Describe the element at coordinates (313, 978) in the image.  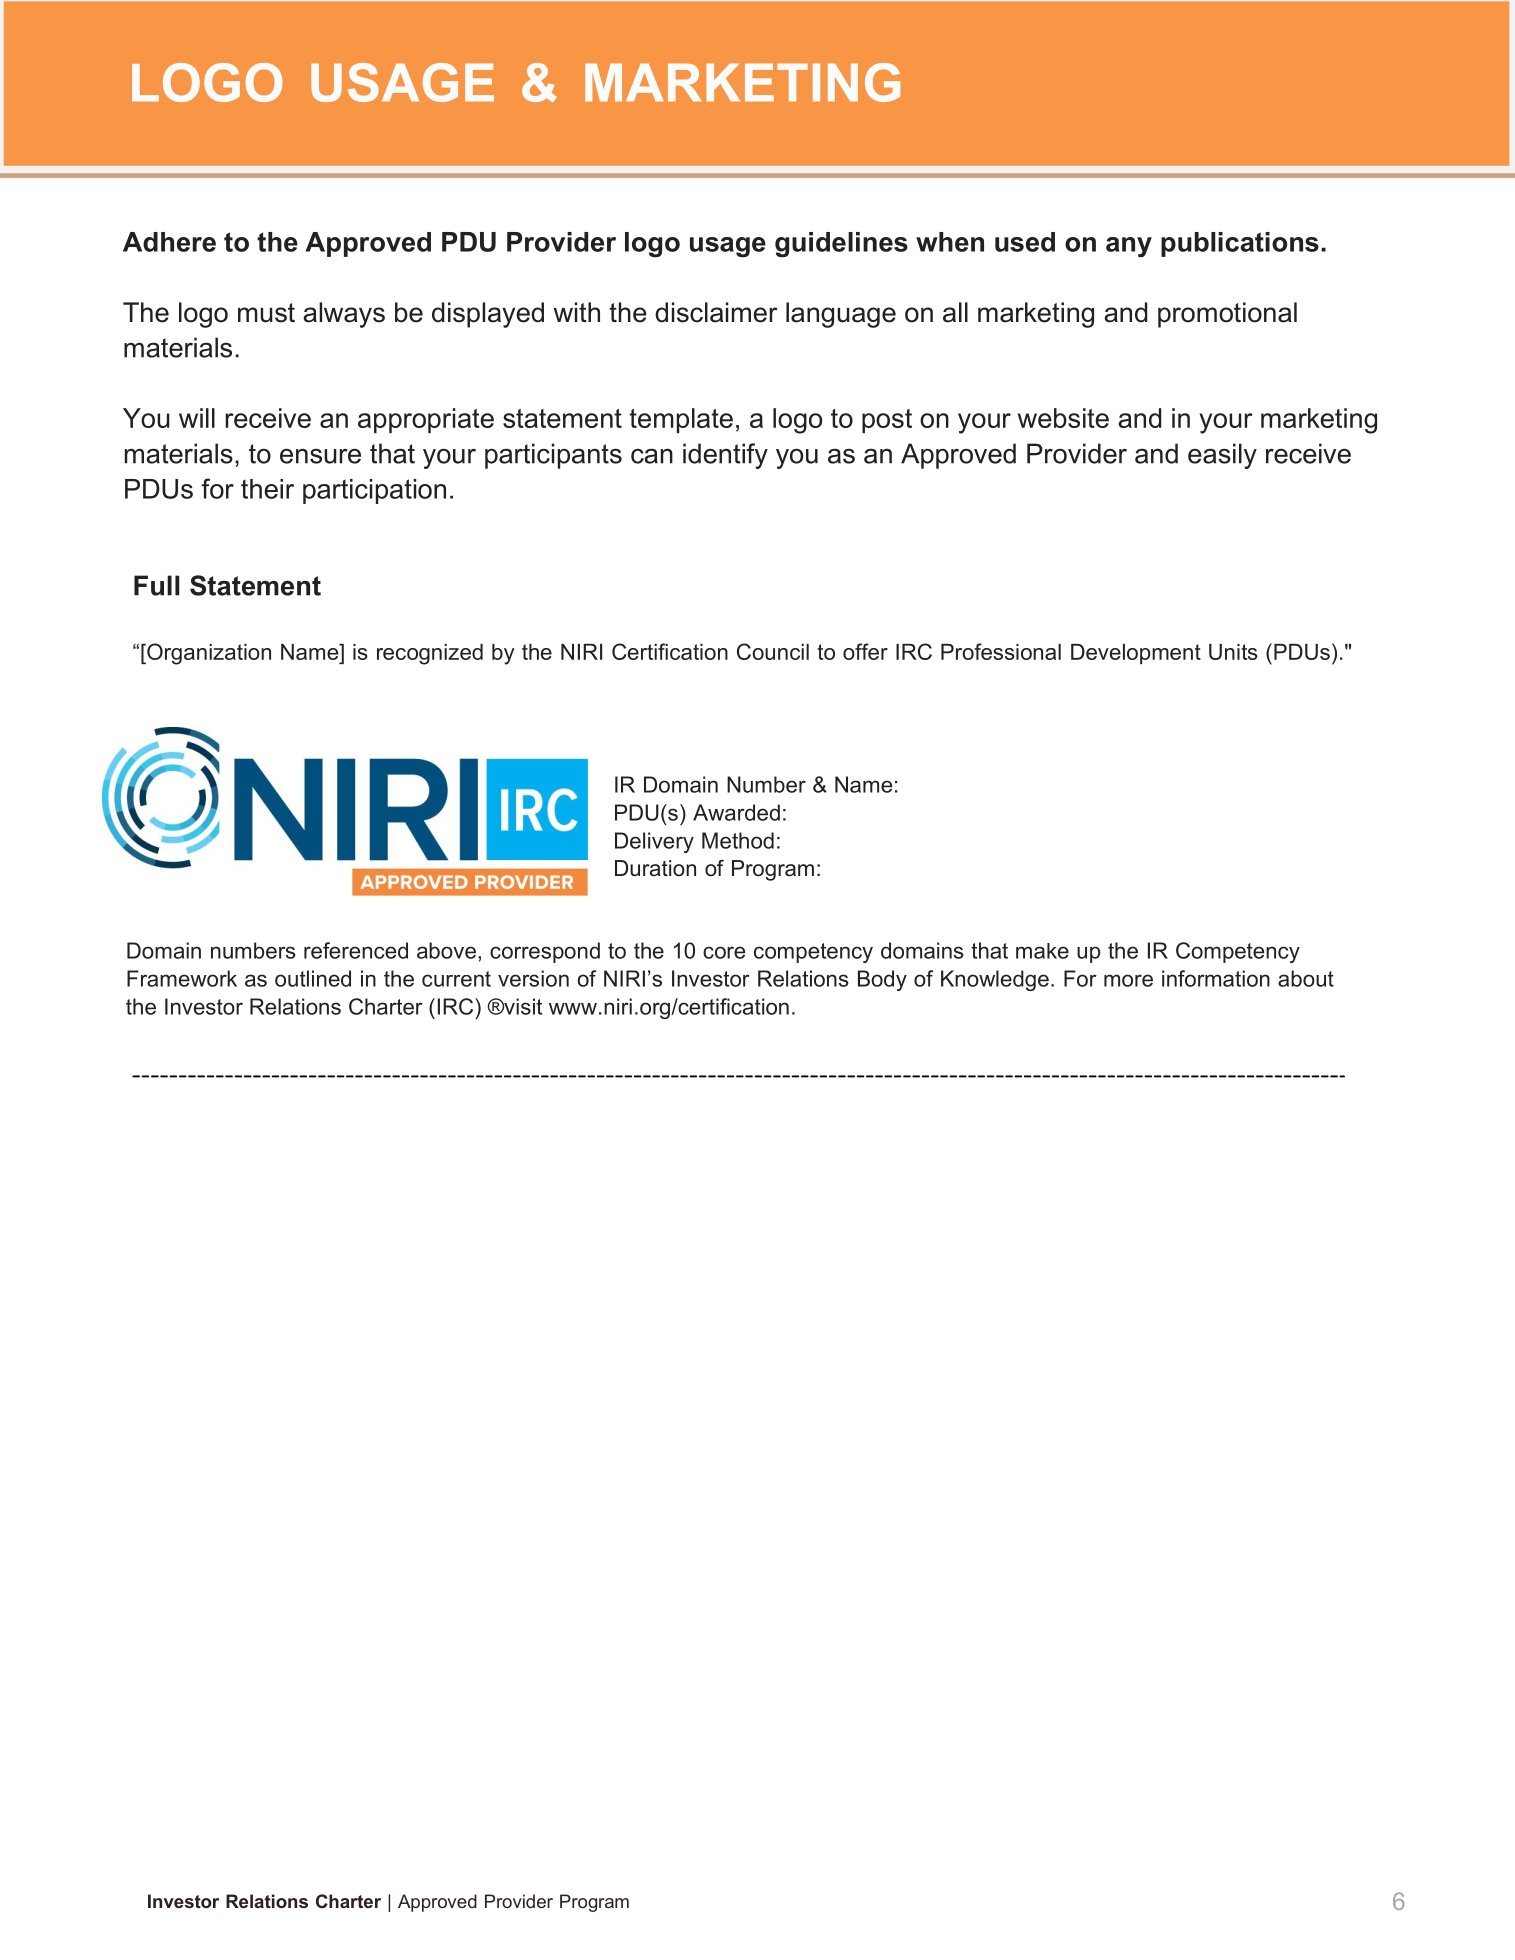
I see `outlined` at that location.
